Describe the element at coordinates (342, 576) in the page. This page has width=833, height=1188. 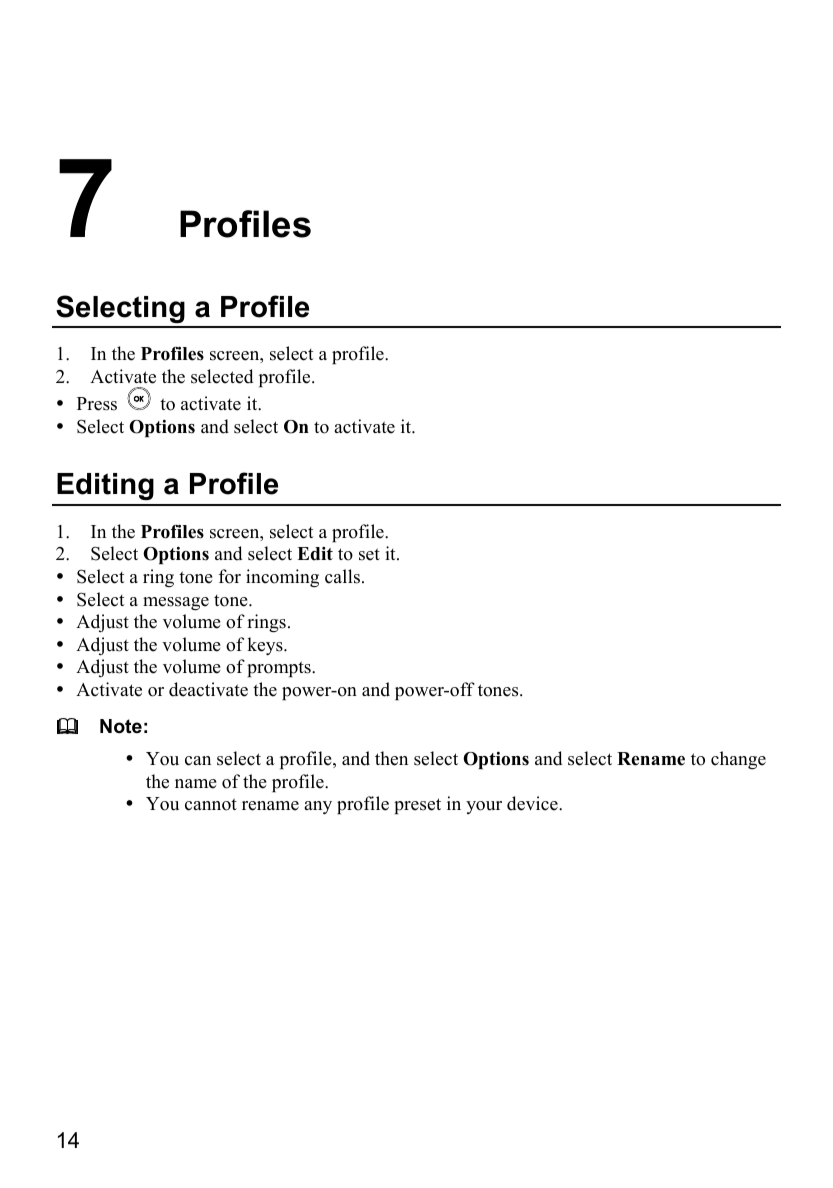
I see `calls` at that location.
